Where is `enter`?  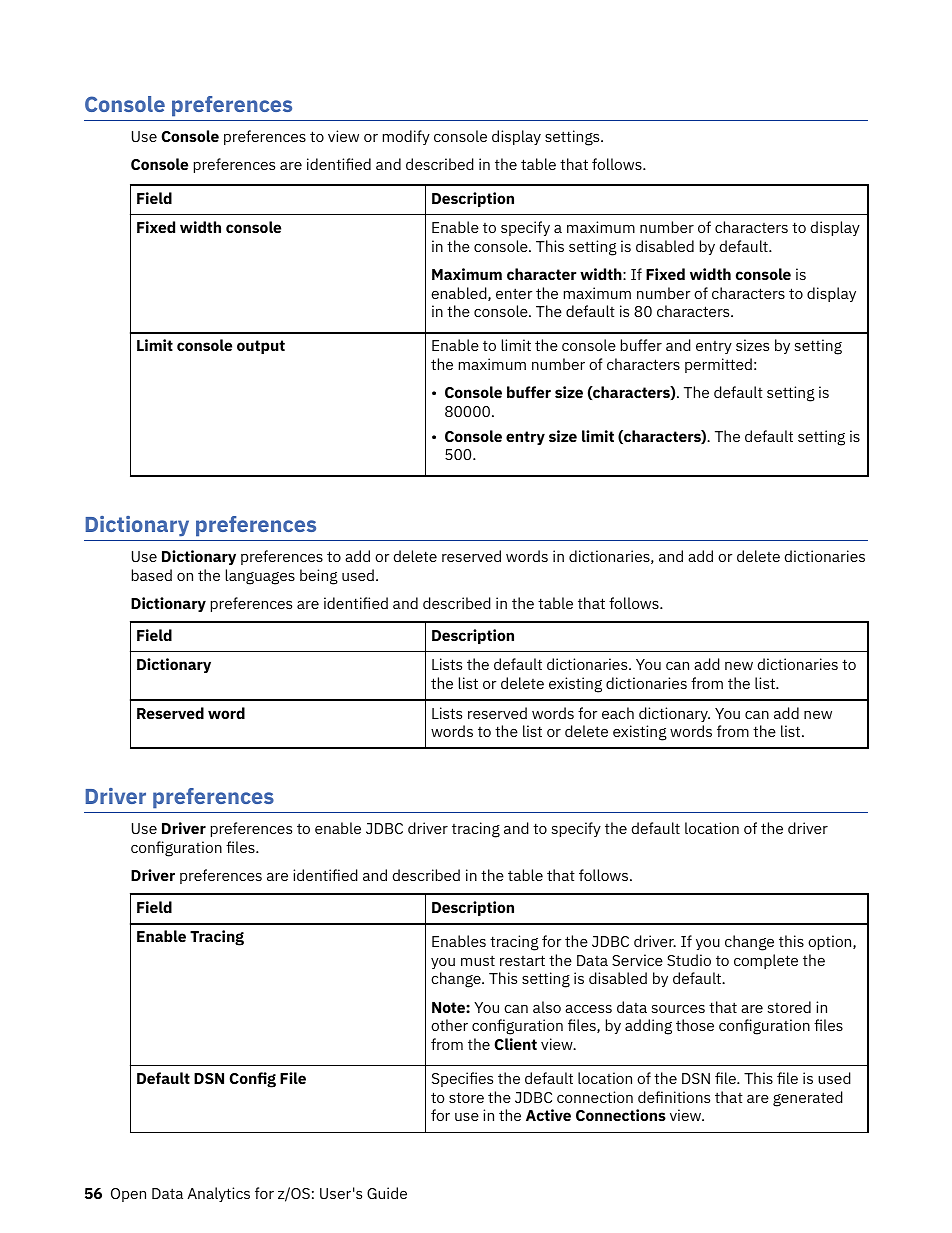
enter is located at coordinates (514, 293).
